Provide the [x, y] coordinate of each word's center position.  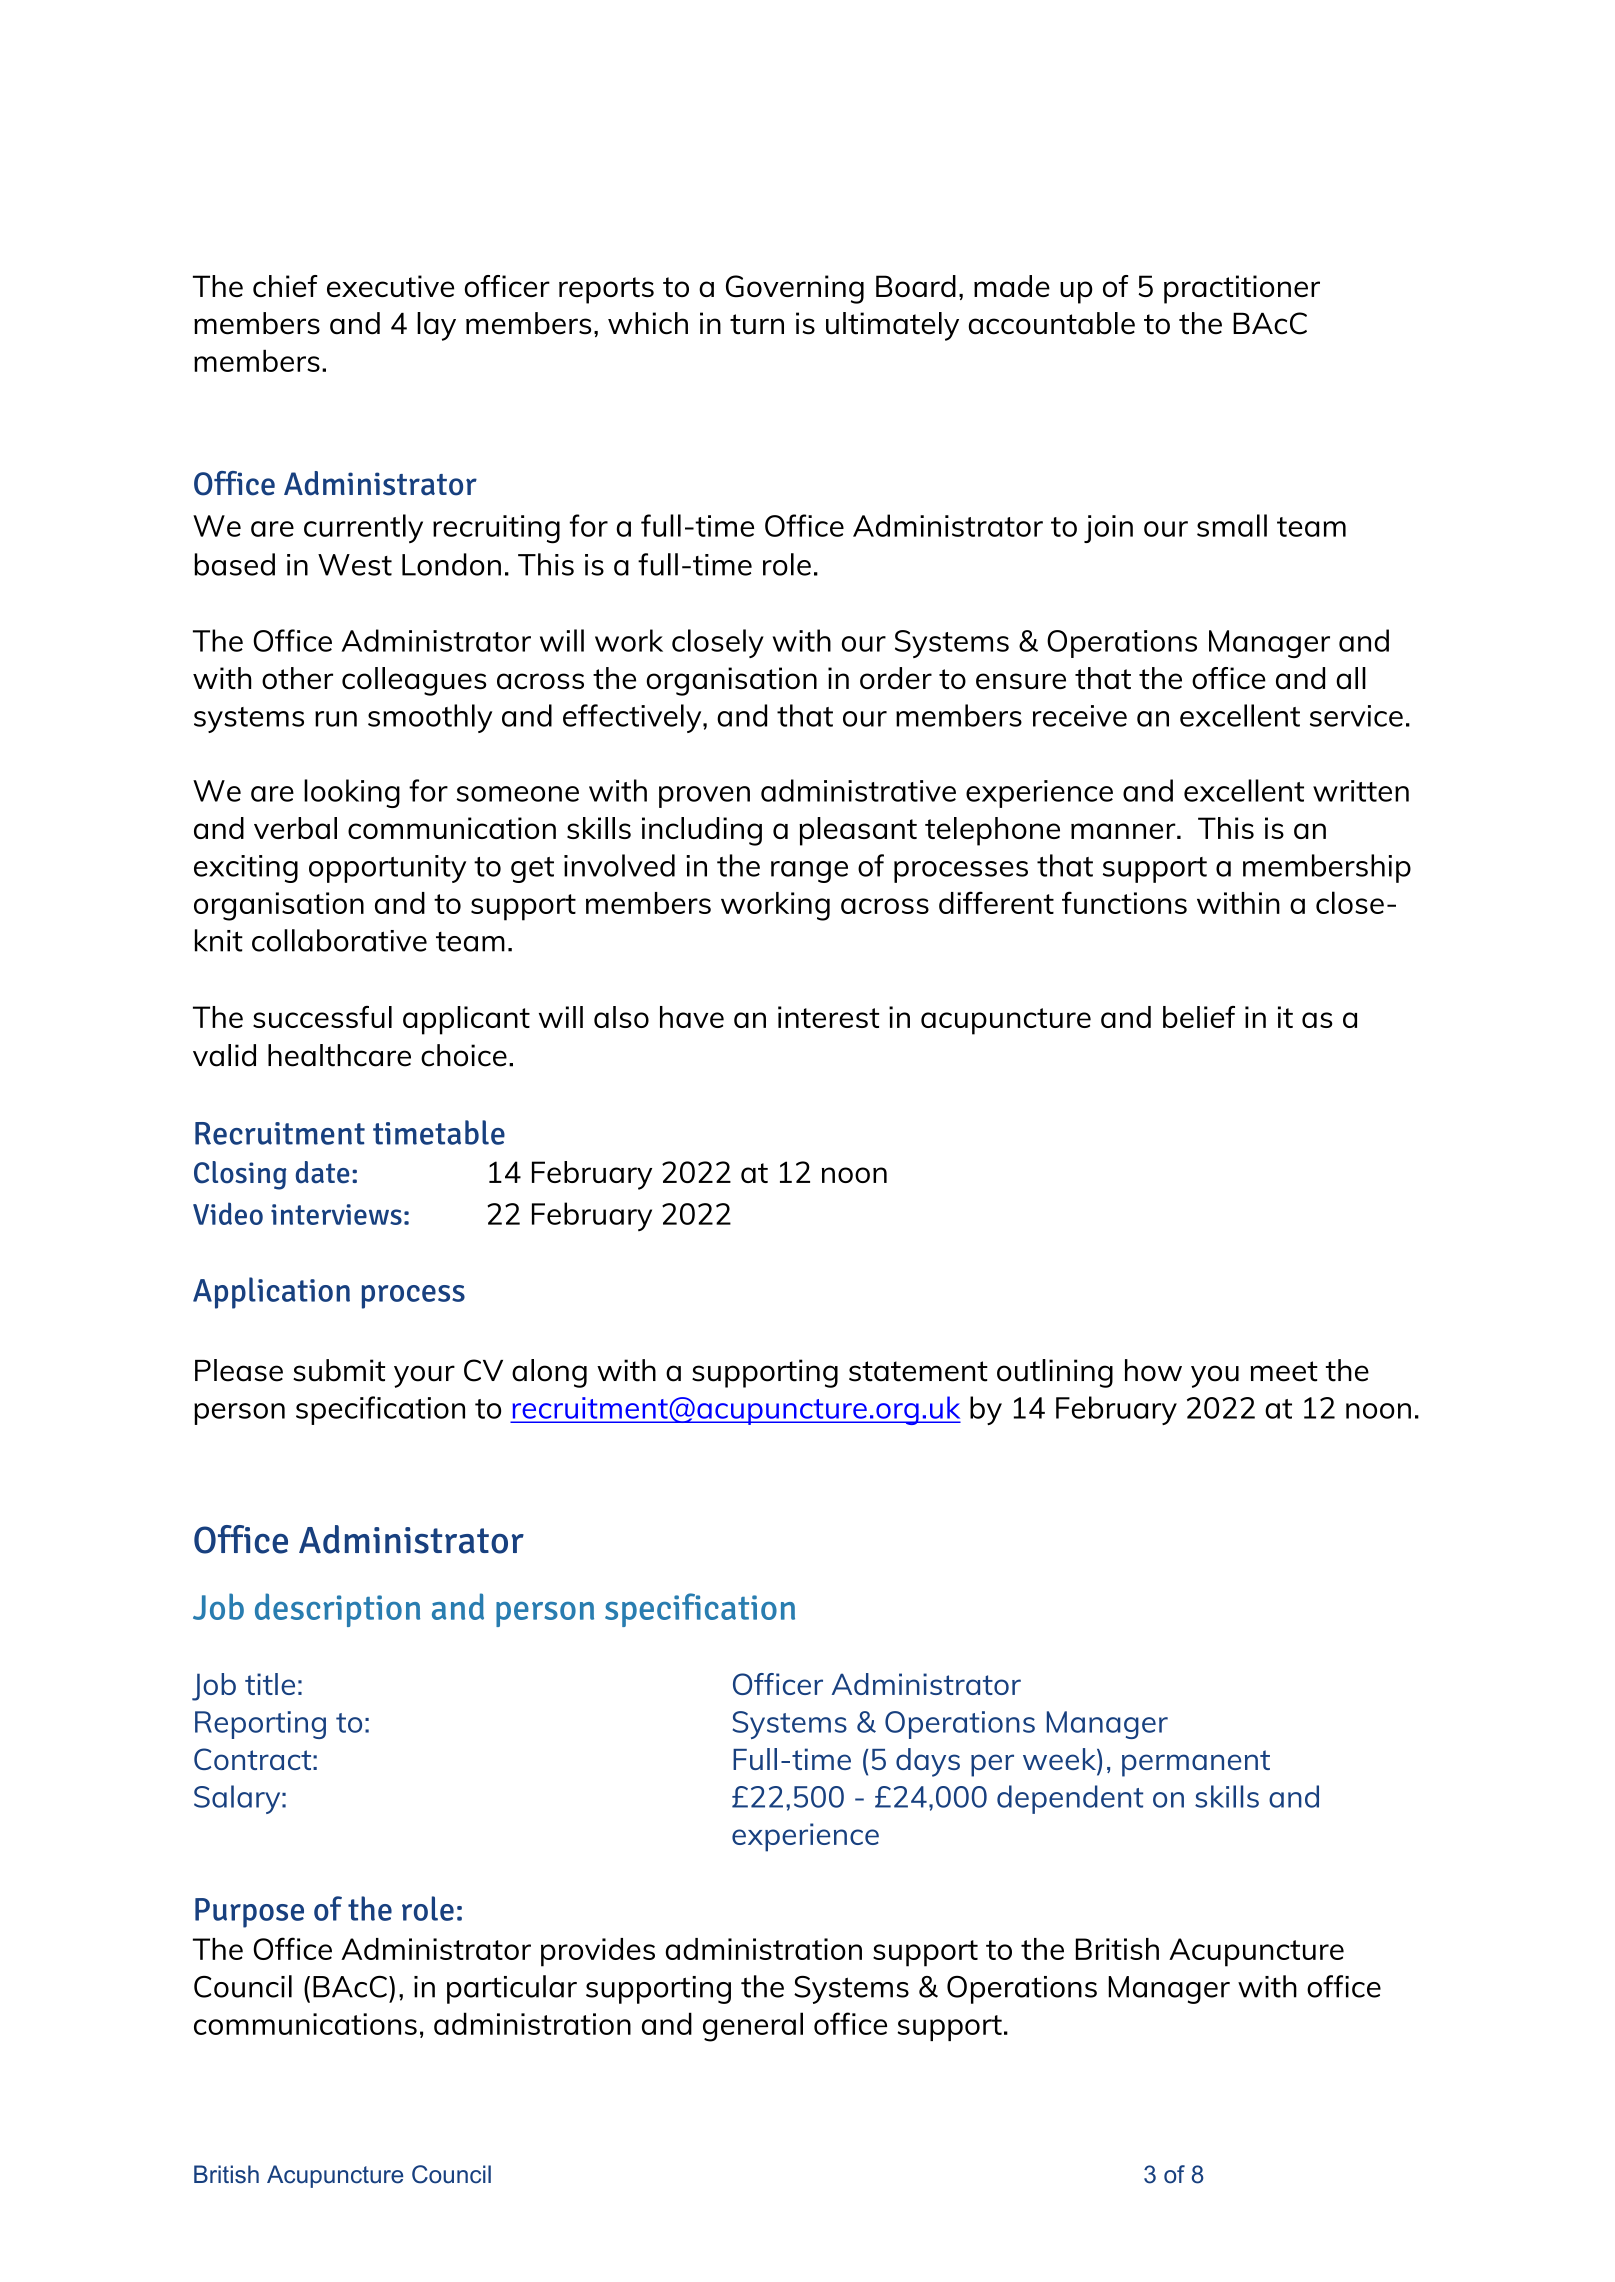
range [809, 872]
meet [1284, 1371]
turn [757, 324]
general [753, 2027]
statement [918, 1371]
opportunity [387, 869]
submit [339, 1370]
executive [390, 286]
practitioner [1242, 289]
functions [1124, 902]
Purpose [249, 1913]
